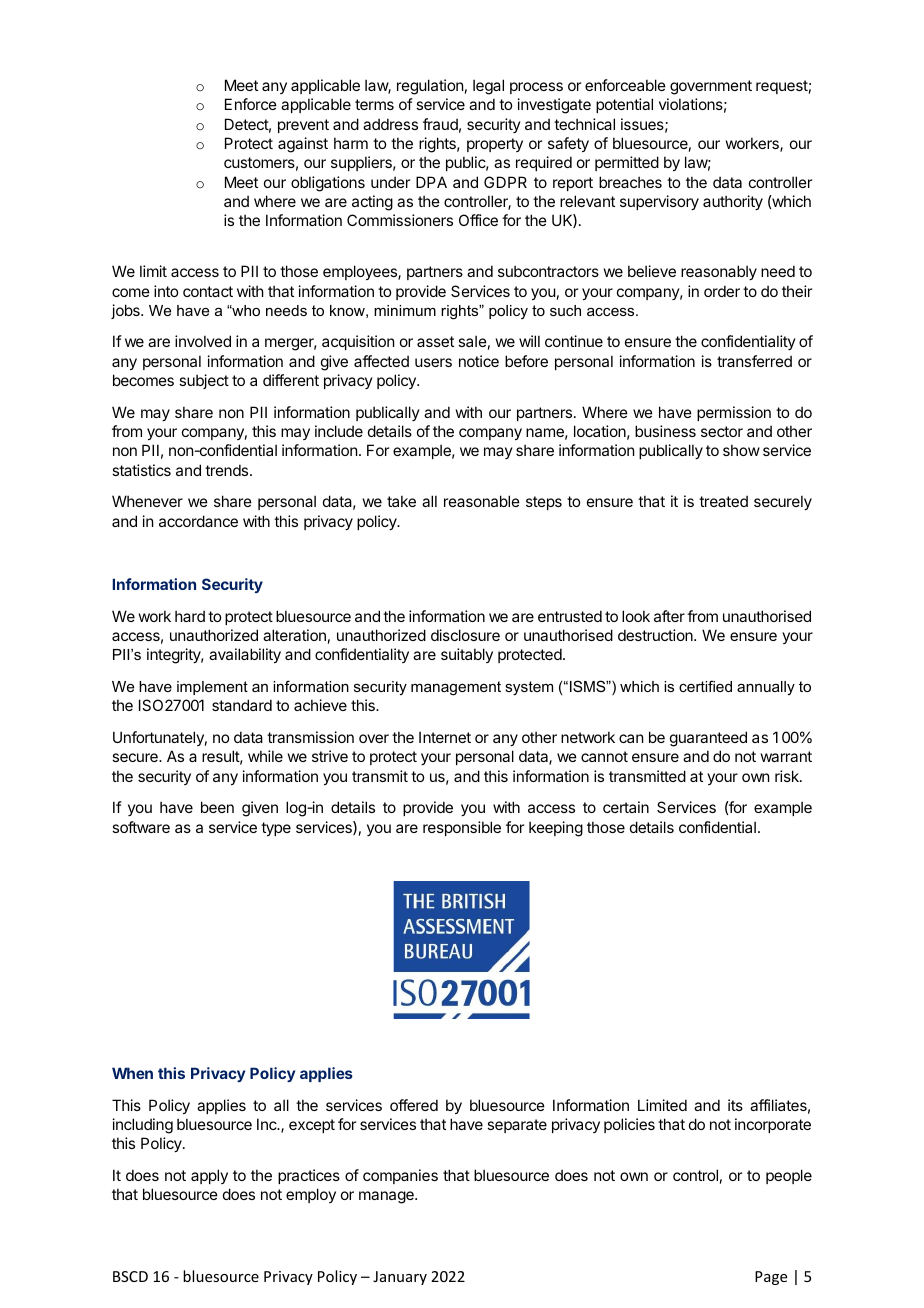 This image has width=924, height=1308. Describe the element at coordinates (209, 1176) in the image. I see `apply` at that location.
